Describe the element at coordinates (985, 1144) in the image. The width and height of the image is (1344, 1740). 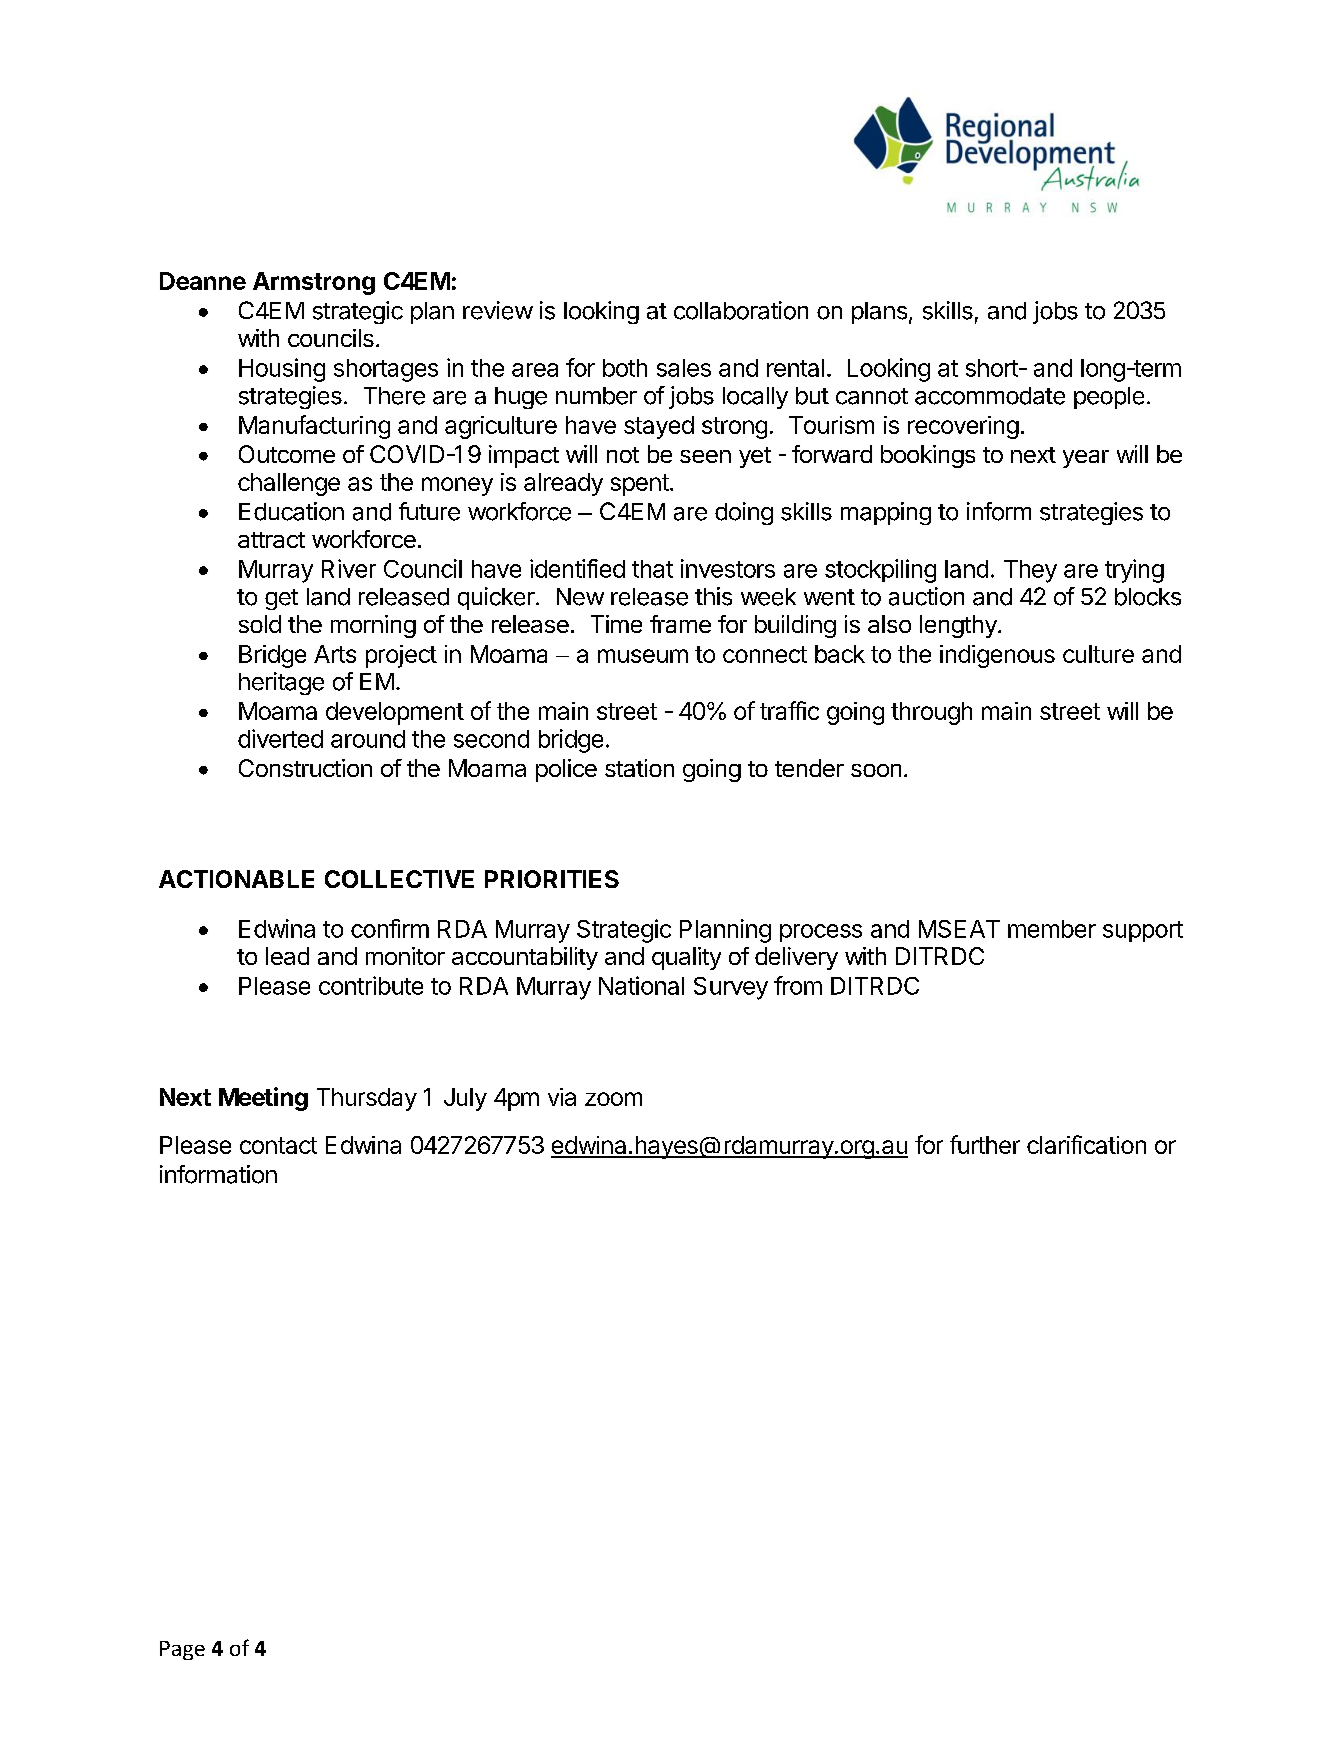
I see `further` at that location.
